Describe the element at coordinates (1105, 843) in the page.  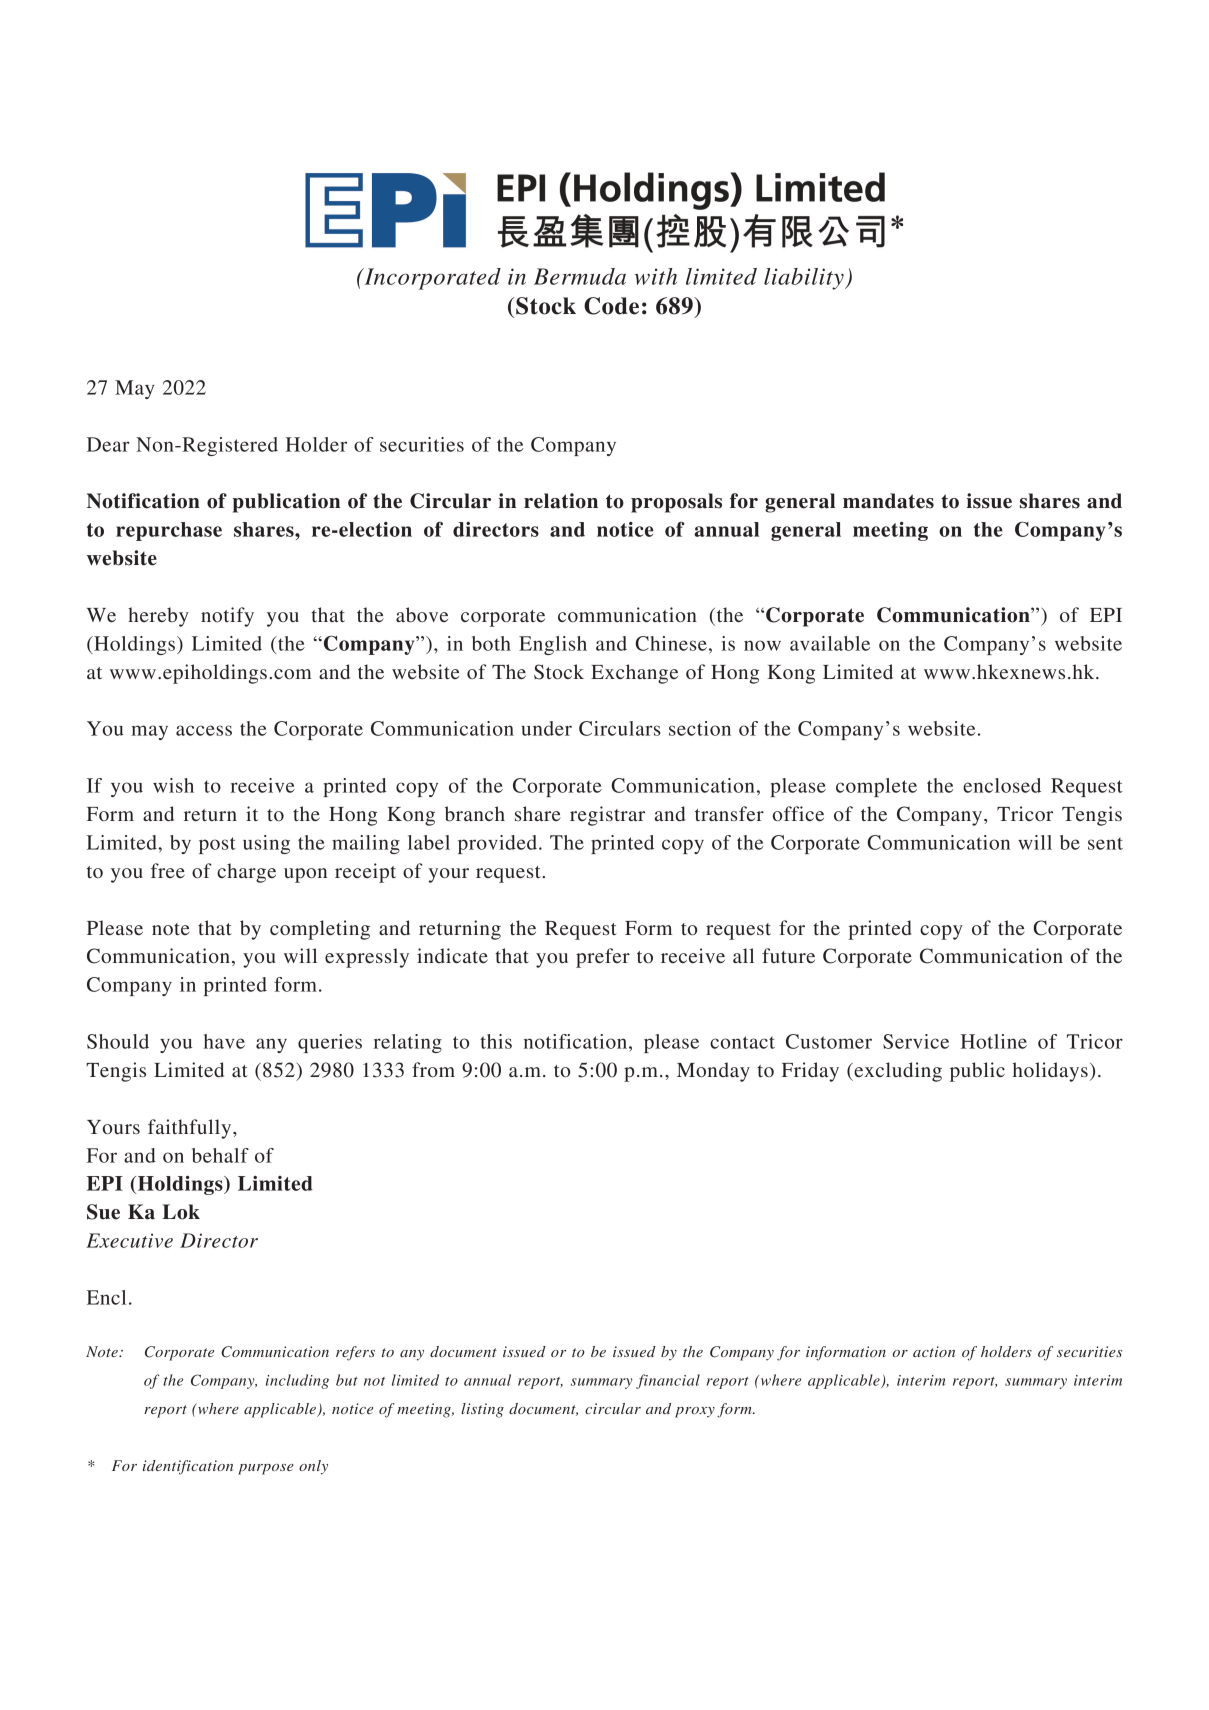
I see `sent` at that location.
